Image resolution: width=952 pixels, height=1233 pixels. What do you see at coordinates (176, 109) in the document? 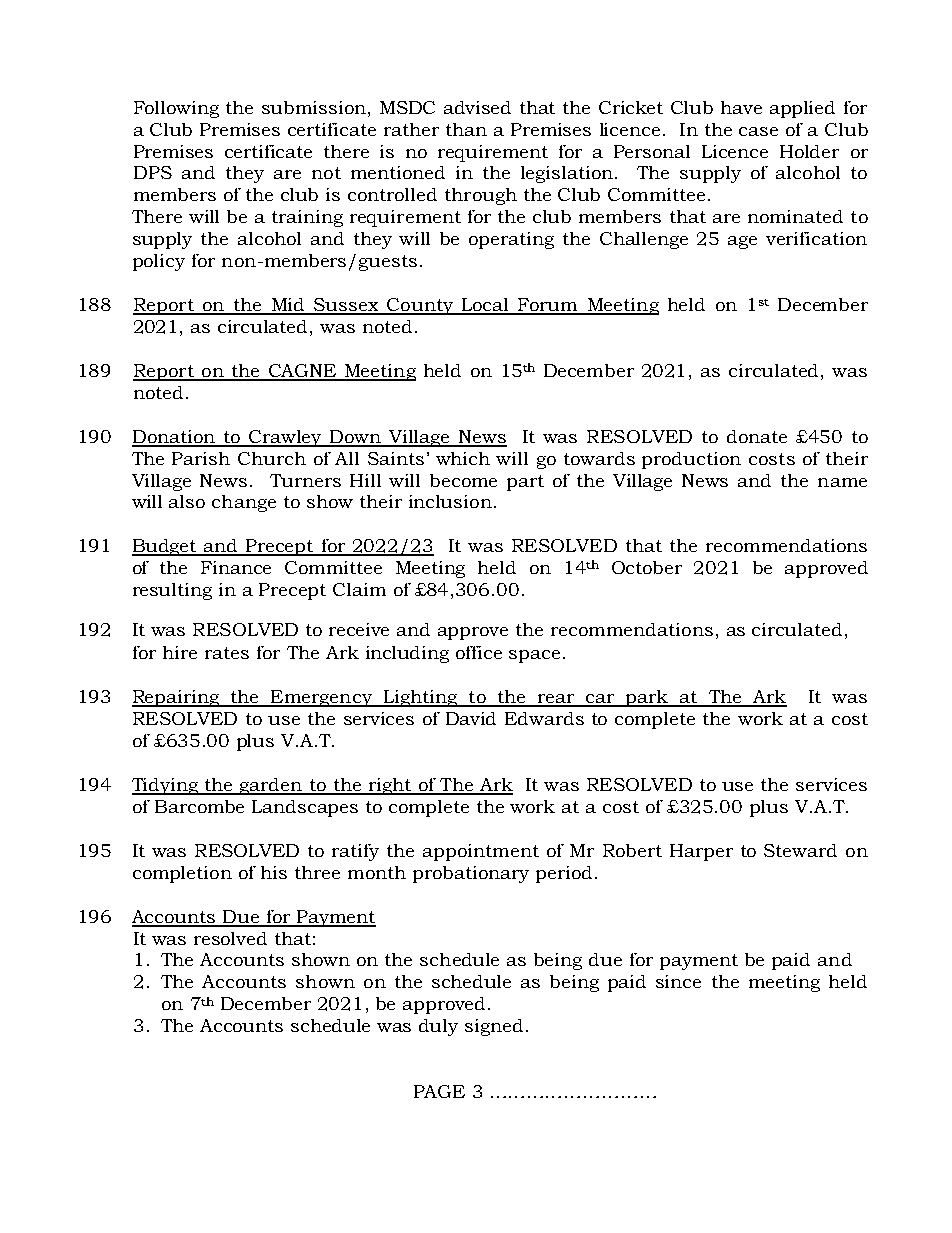
I see `Following` at bounding box center [176, 109].
